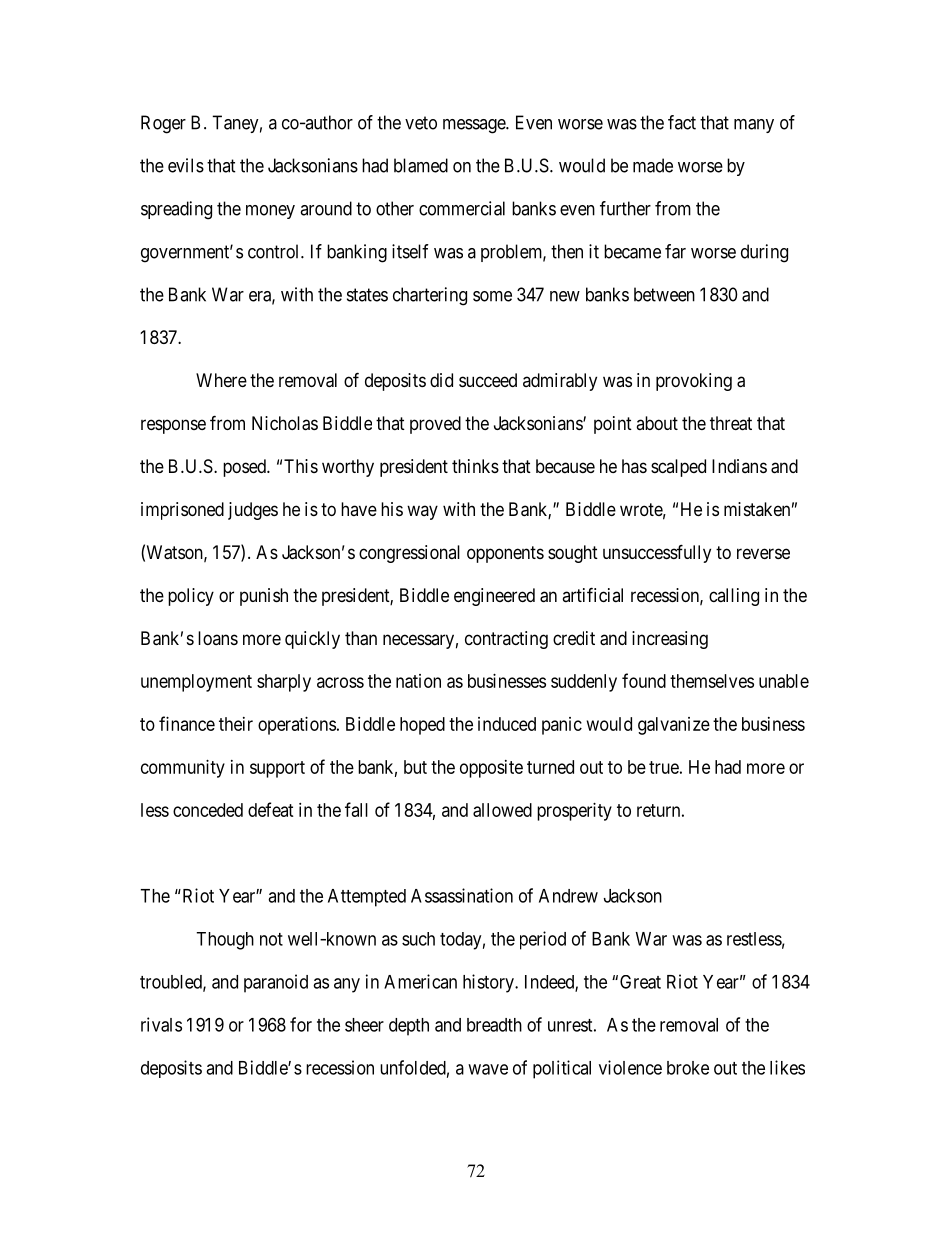  I want to click on evils, so click(186, 165).
